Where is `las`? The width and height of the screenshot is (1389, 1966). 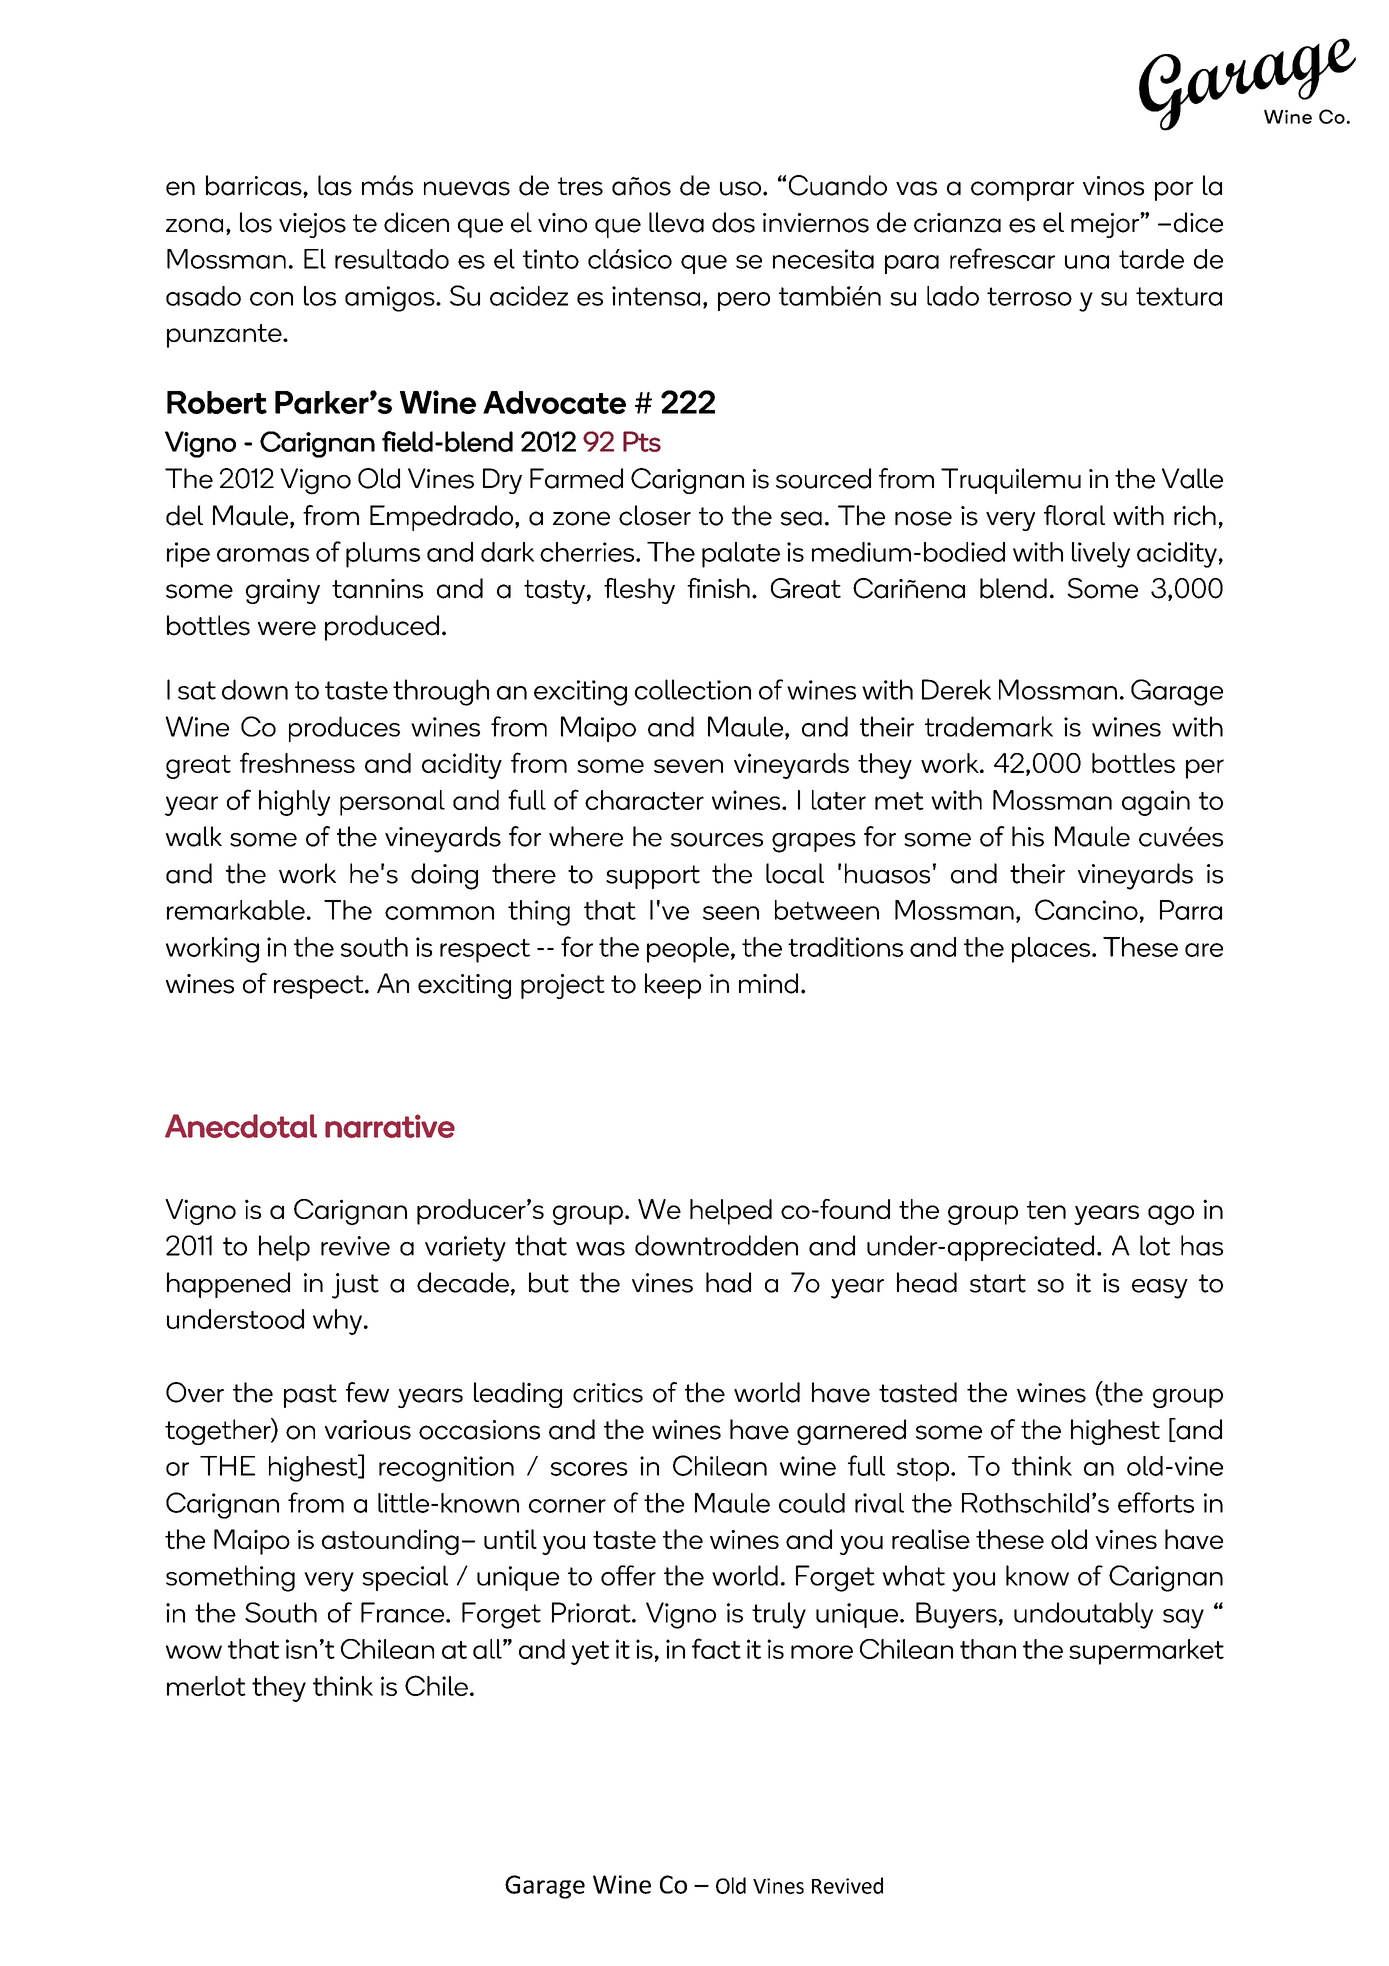 las is located at coordinates (335, 185).
